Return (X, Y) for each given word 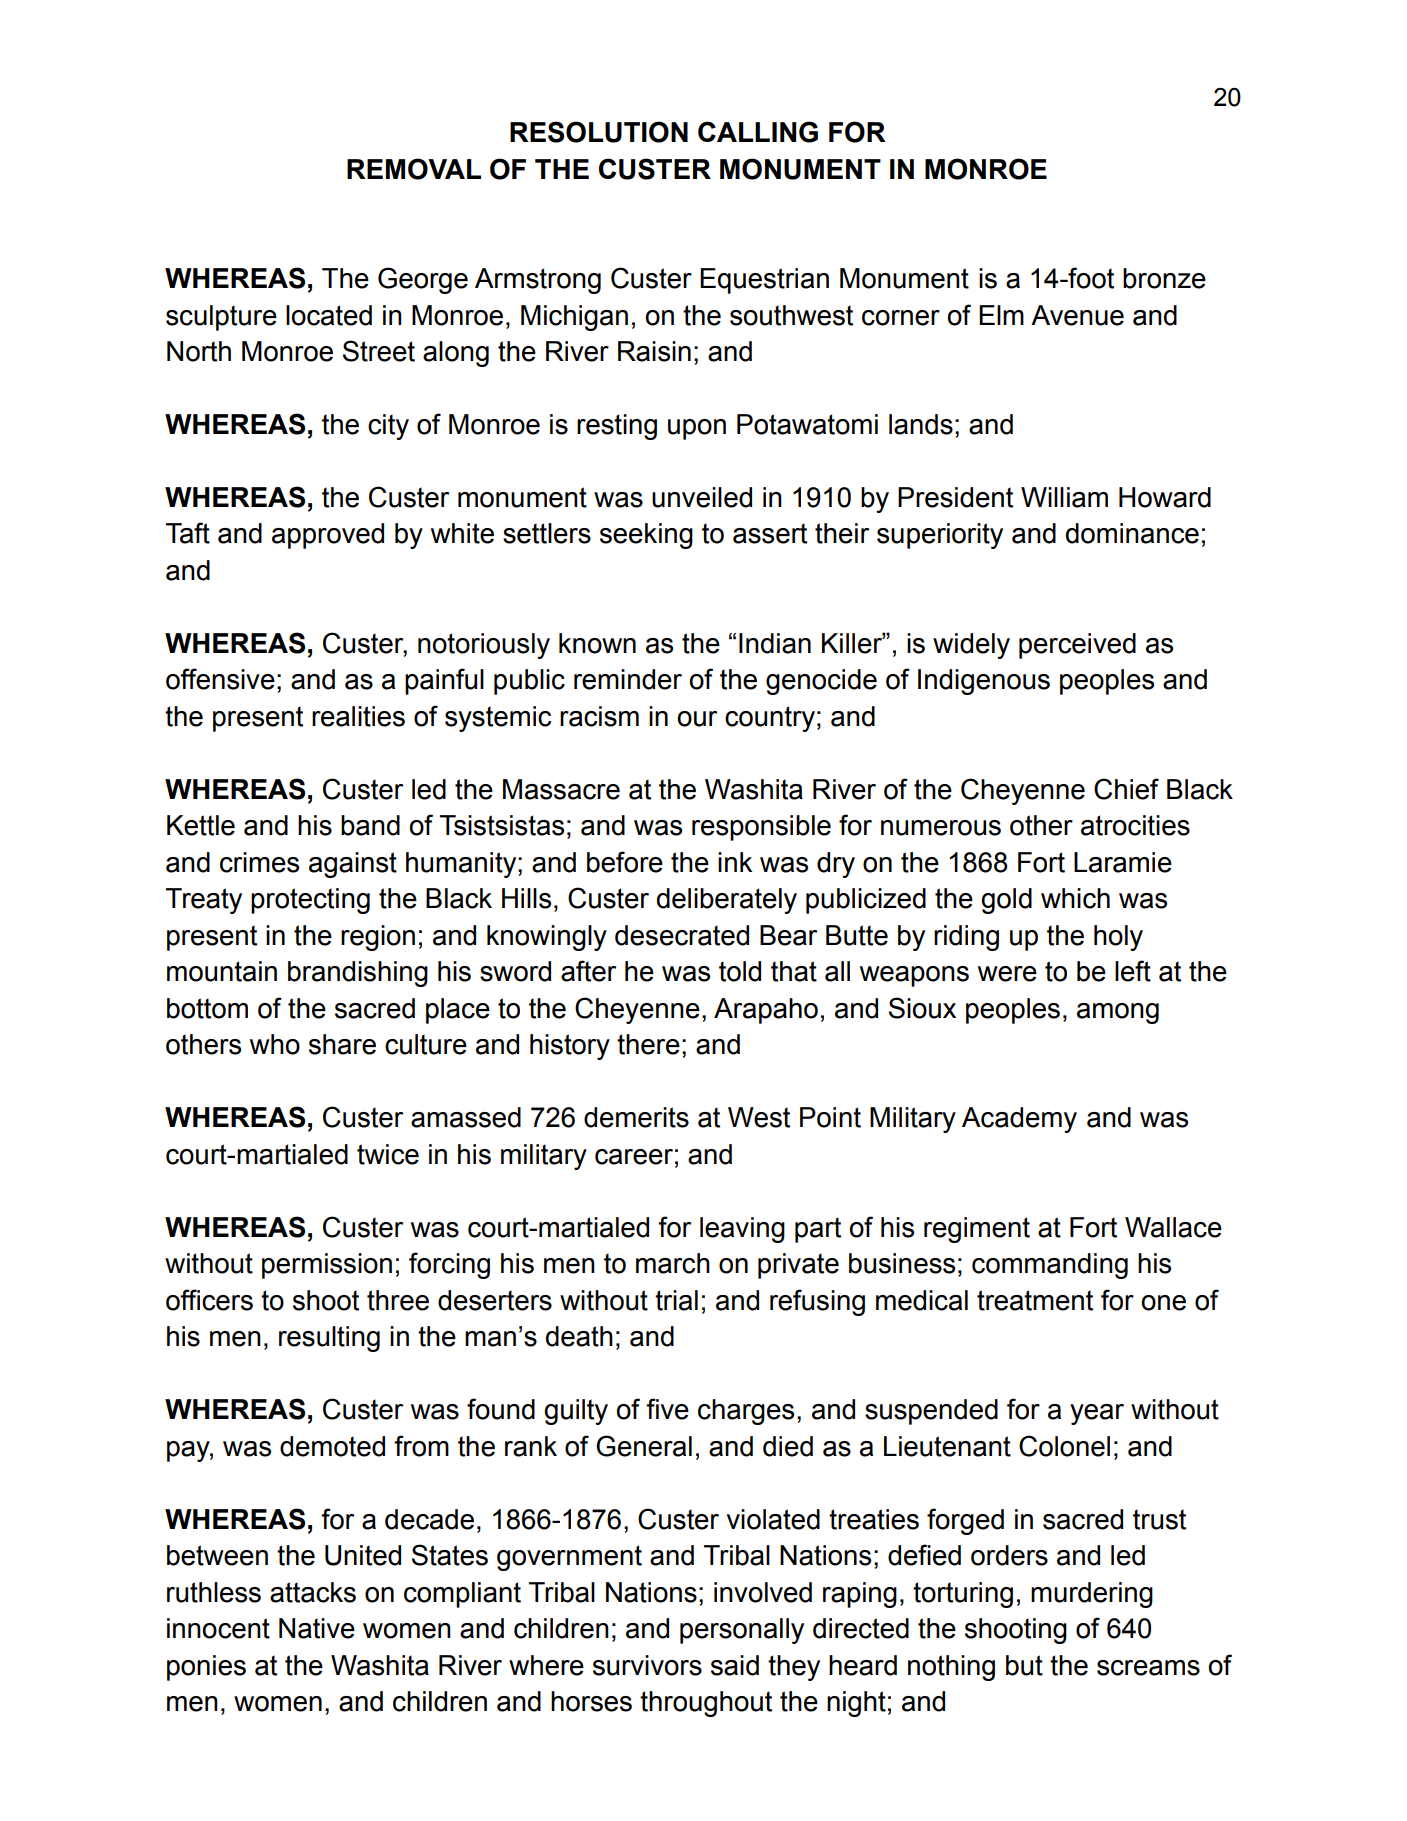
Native (317, 1628)
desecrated (682, 935)
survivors (647, 1665)
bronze (1164, 278)
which (1075, 898)
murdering (1092, 1595)
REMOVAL (414, 169)
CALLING (758, 132)
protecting (310, 901)
